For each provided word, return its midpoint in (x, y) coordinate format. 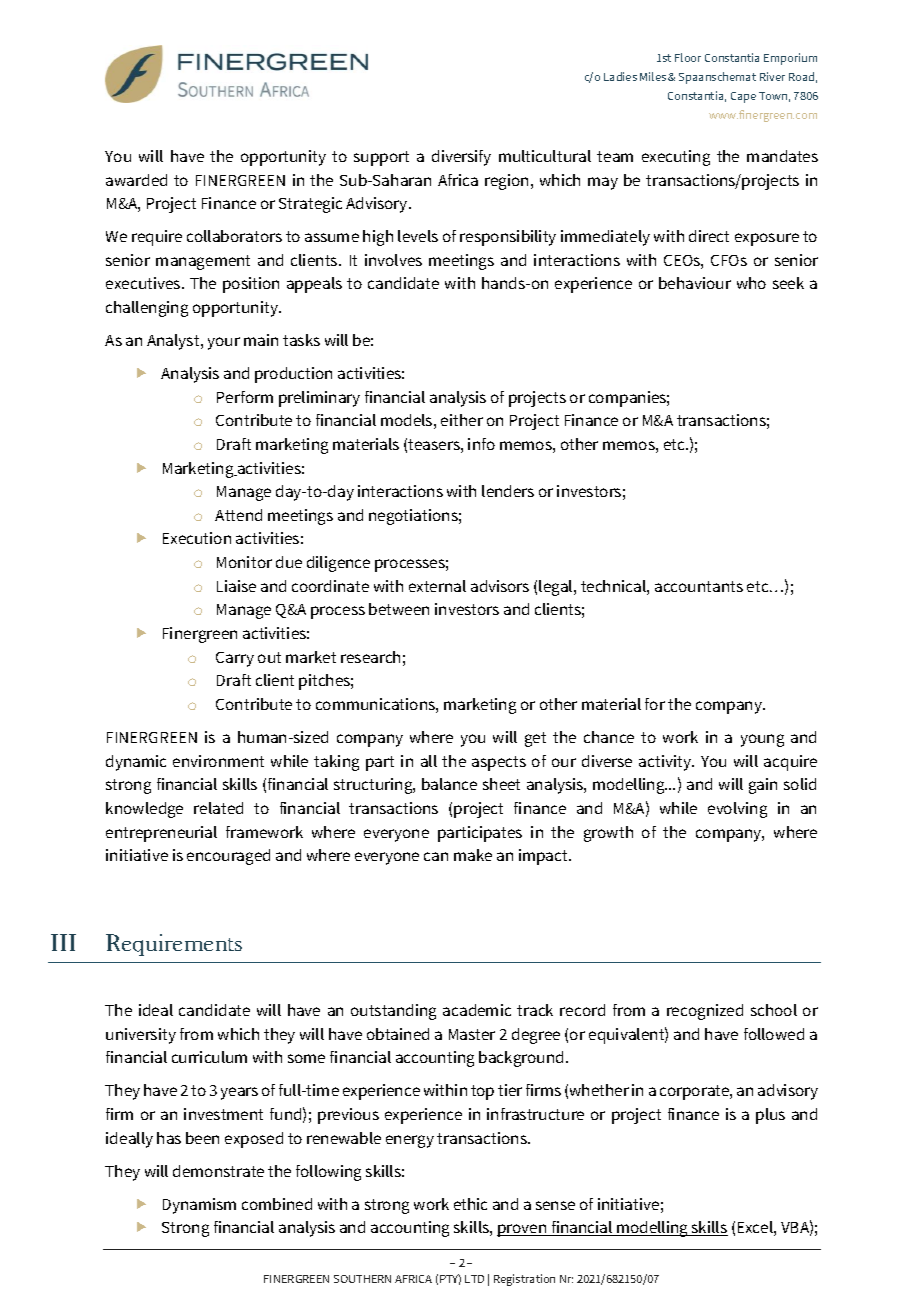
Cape (743, 97)
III (63, 942)
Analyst (174, 342)
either (462, 420)
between (399, 609)
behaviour (695, 283)
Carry (235, 659)
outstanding (393, 1012)
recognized (705, 1012)
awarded (136, 180)
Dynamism (199, 1206)
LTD (474, 1279)
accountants (699, 586)
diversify (461, 158)
